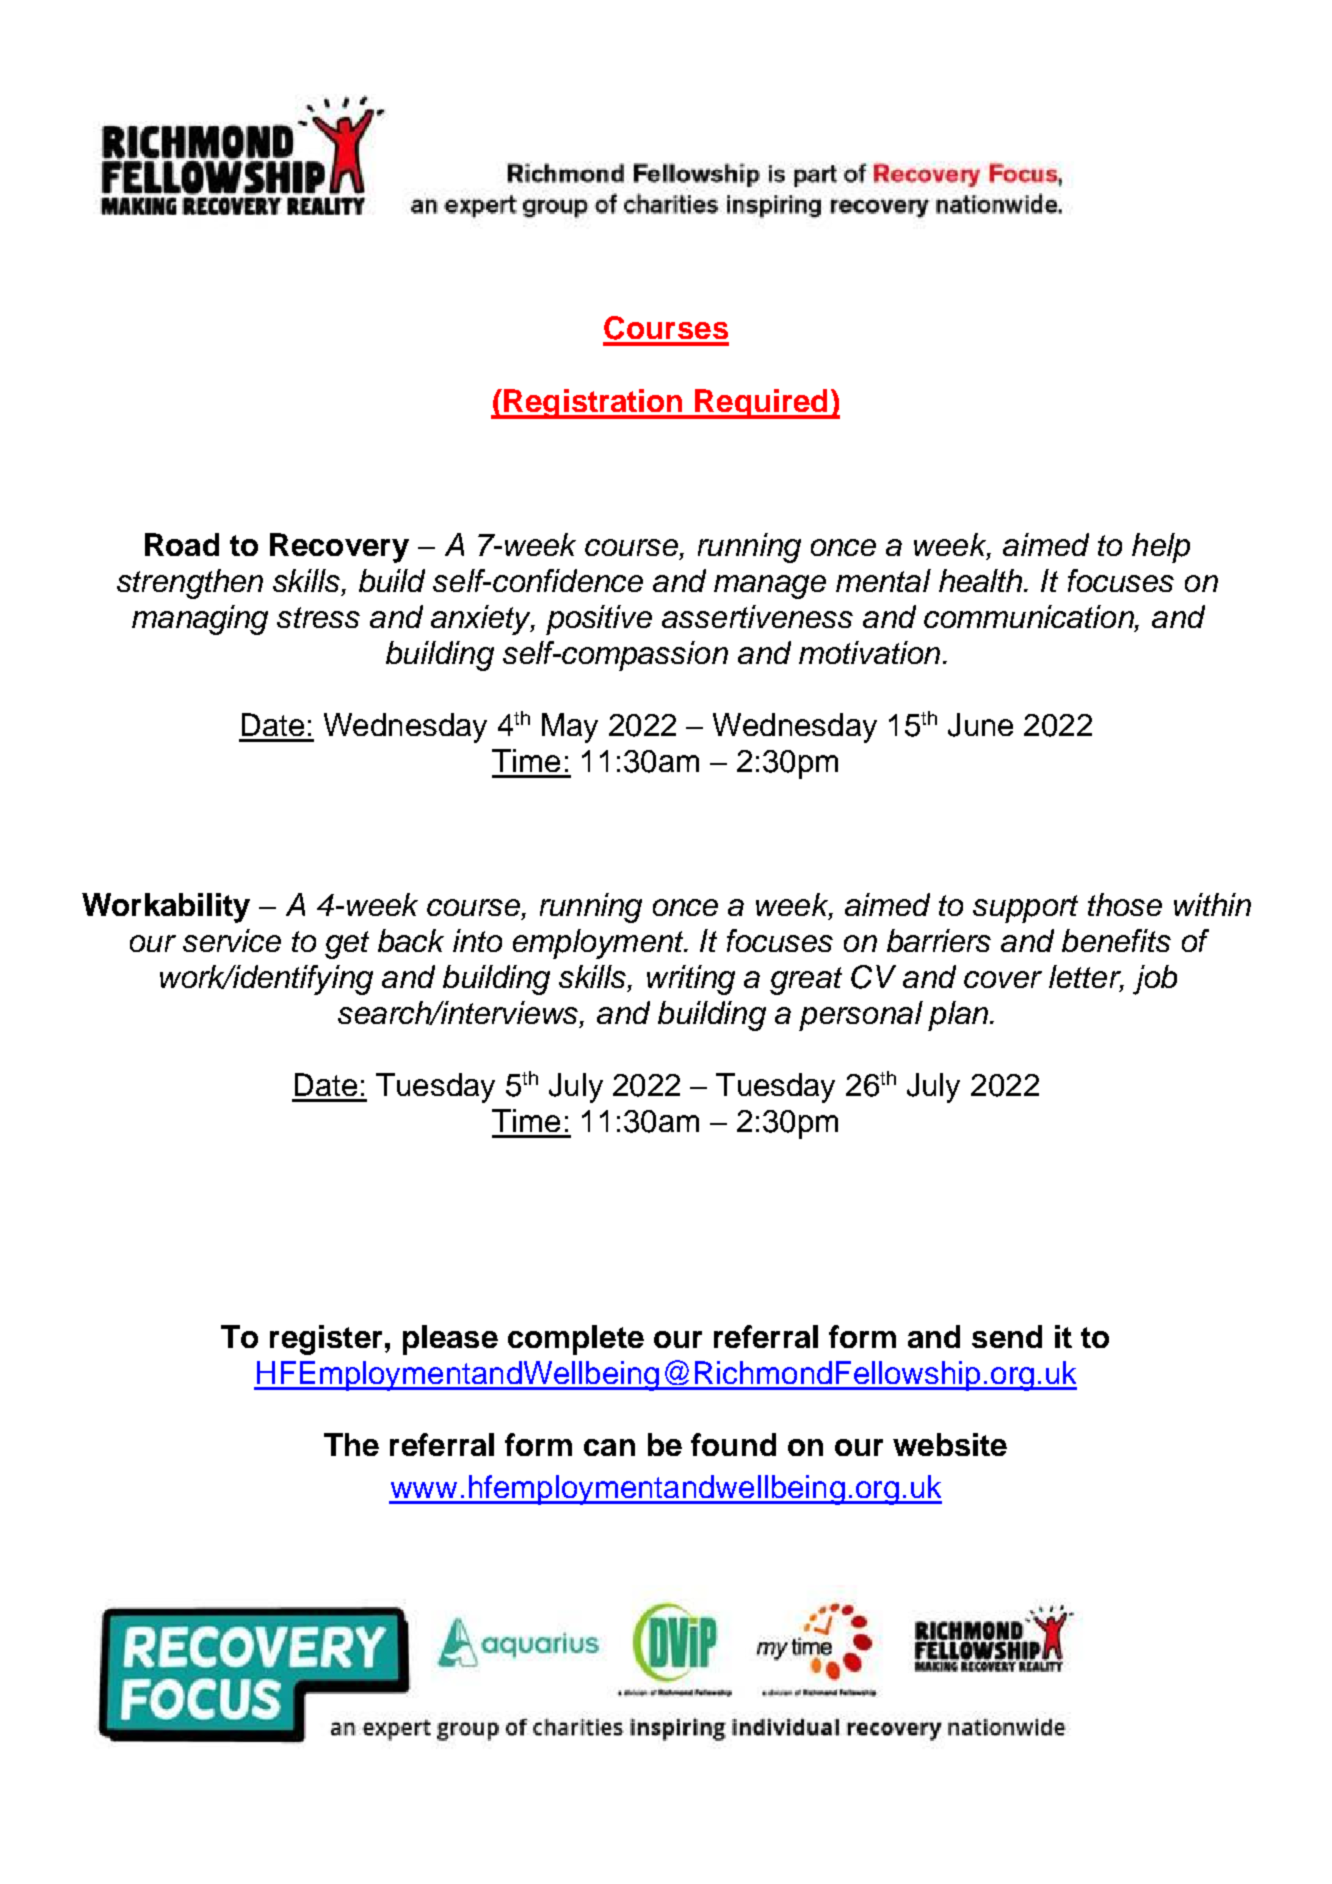 This document has width=1332, height=1884. What do you see at coordinates (1161, 548) in the document?
I see `help` at bounding box center [1161, 548].
